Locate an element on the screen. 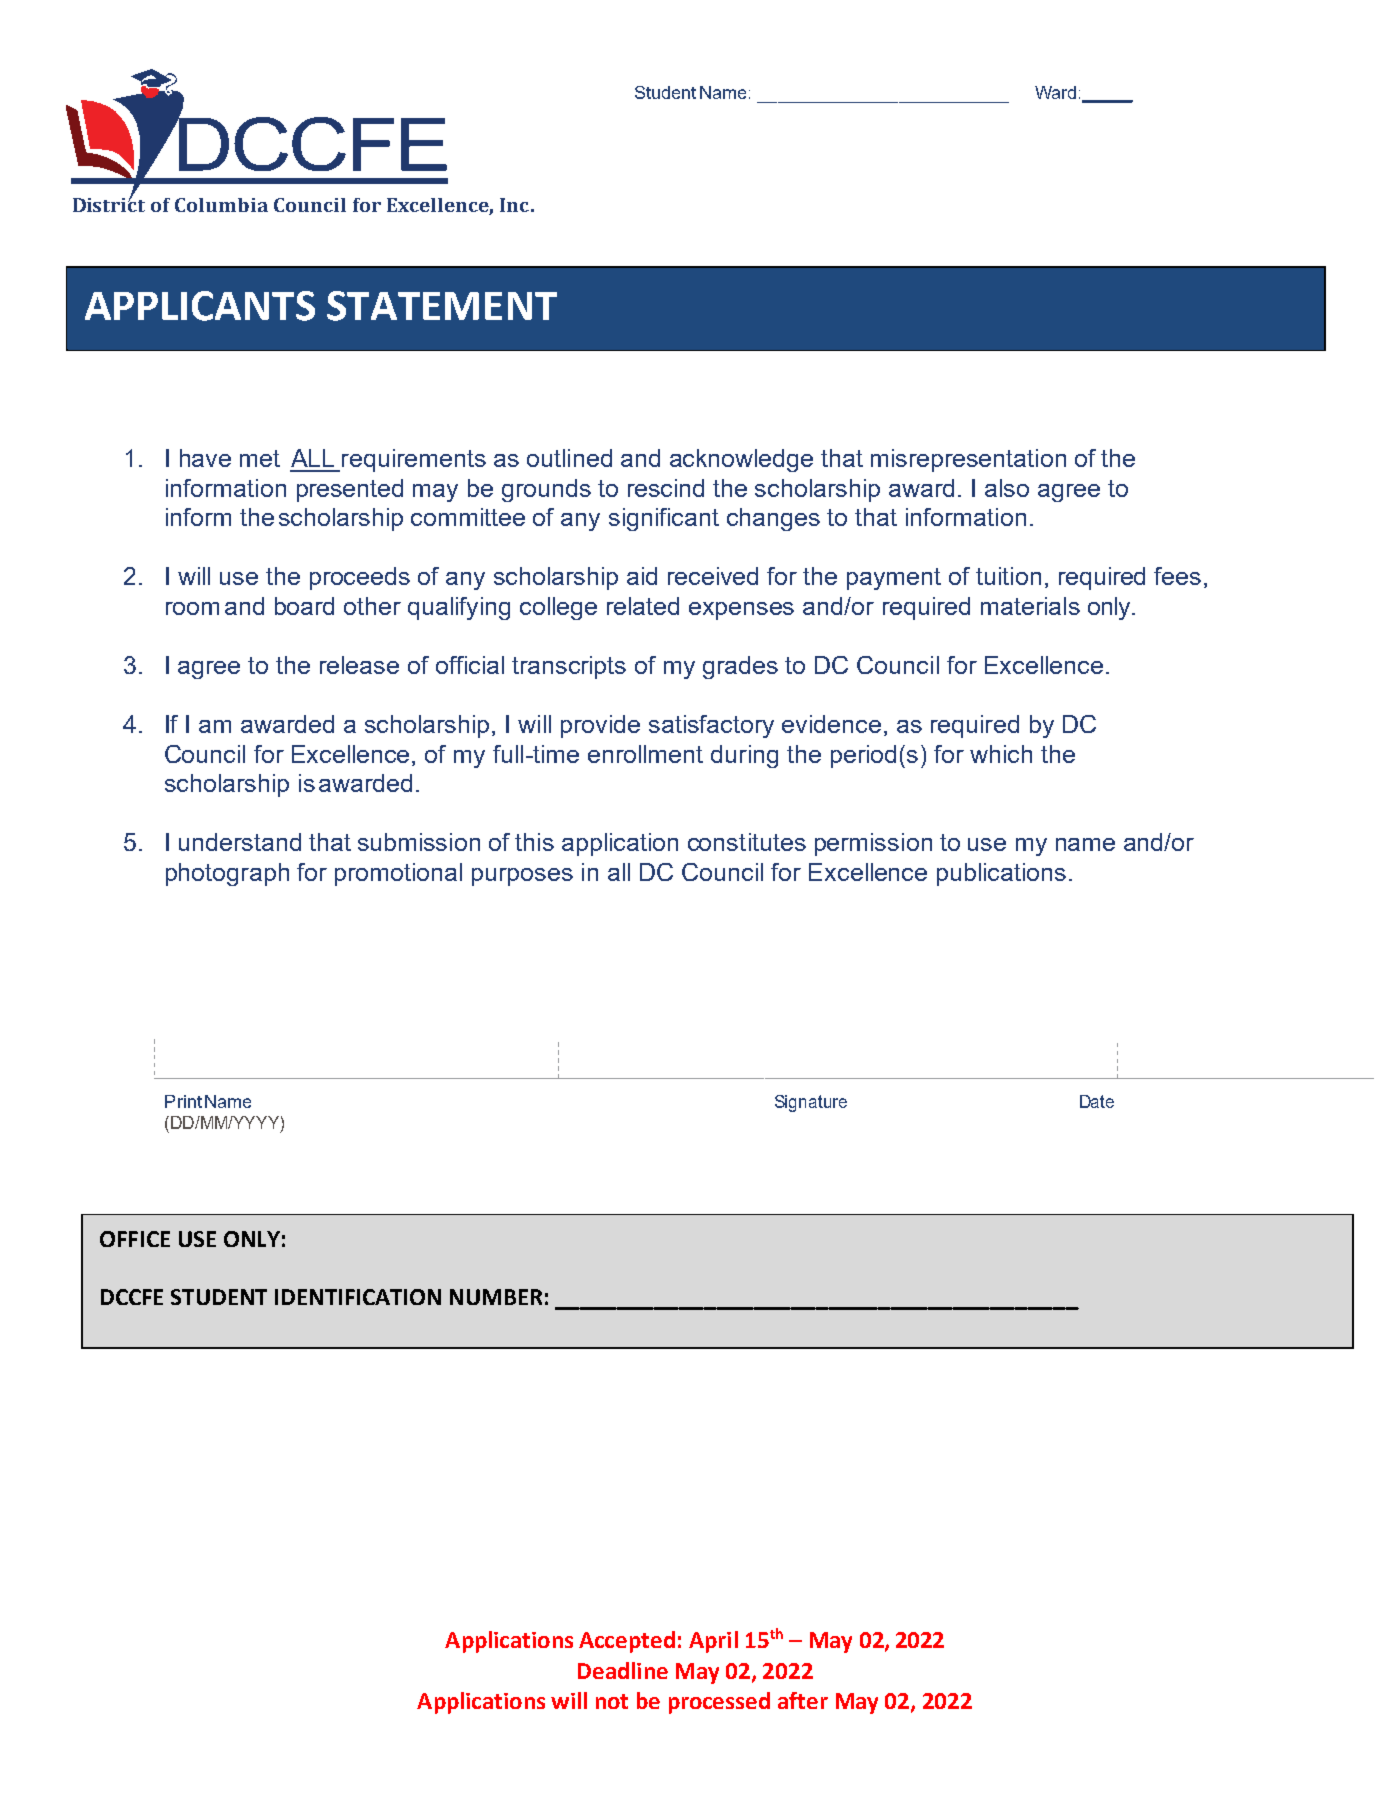 This screenshot has height=1798, width=1390. publications is located at coordinates (1001, 874).
